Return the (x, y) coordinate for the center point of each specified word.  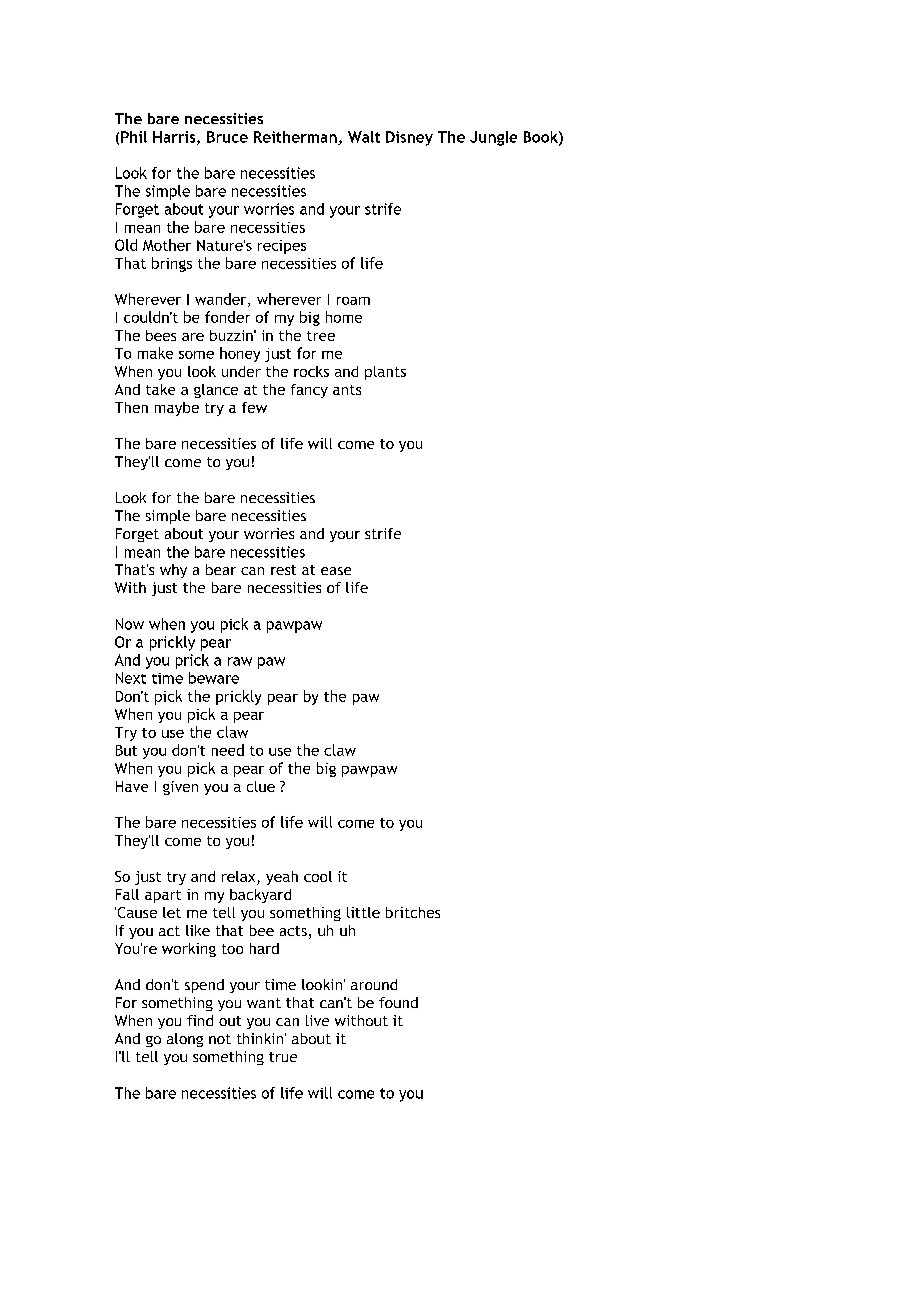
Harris (175, 138)
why (173, 571)
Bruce (227, 137)
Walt (364, 137)
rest (283, 570)
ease (336, 571)
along (185, 1040)
